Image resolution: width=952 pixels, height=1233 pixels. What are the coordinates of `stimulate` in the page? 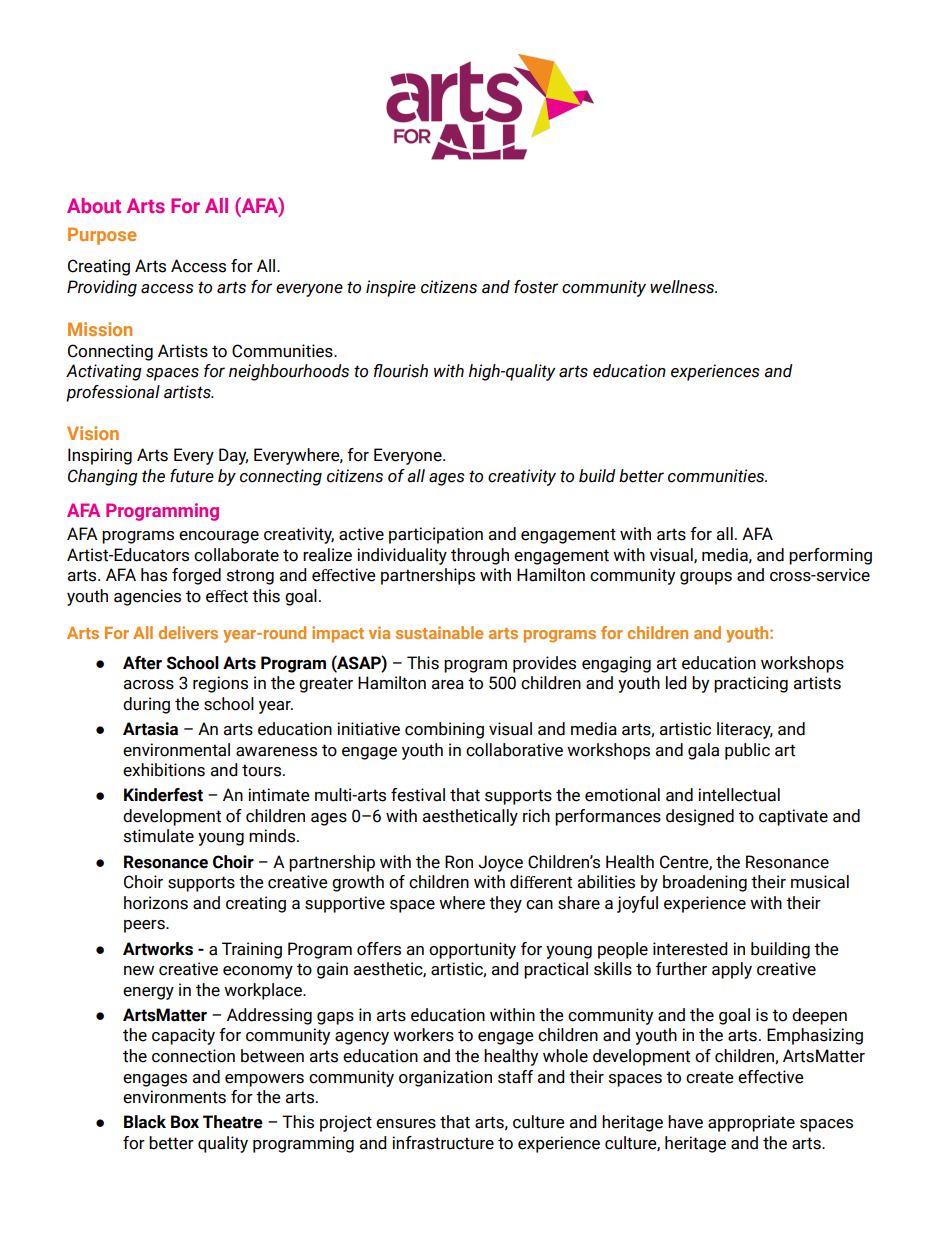 It's located at (159, 836).
